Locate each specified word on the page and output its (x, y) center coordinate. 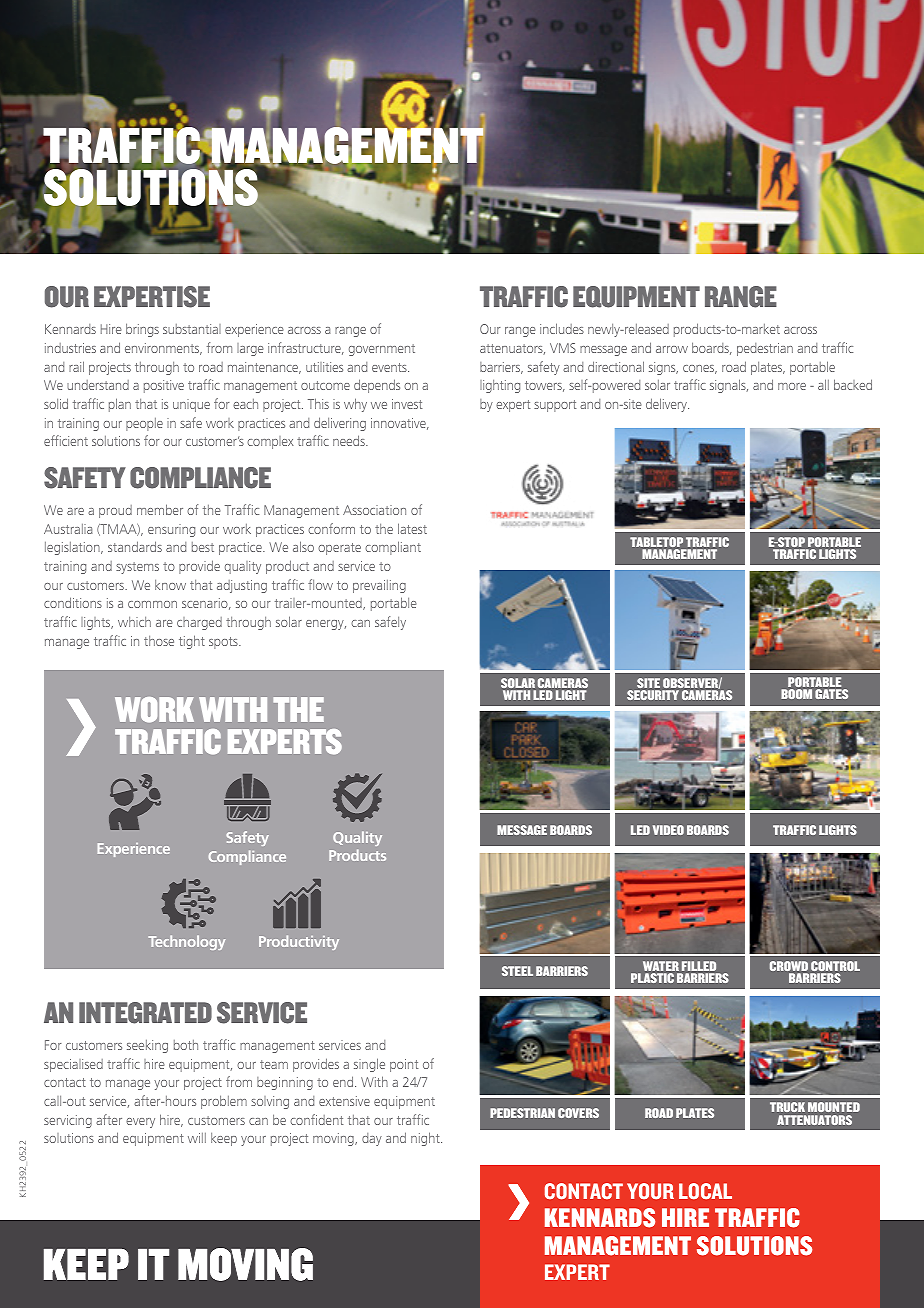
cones (700, 369)
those (159, 641)
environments (163, 349)
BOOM (796, 694)
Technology (187, 942)
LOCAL (705, 1191)
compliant (393, 548)
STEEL (517, 971)
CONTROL (835, 967)
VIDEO (668, 830)
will (197, 1138)
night (426, 1139)
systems (137, 568)
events (390, 367)
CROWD (789, 967)
